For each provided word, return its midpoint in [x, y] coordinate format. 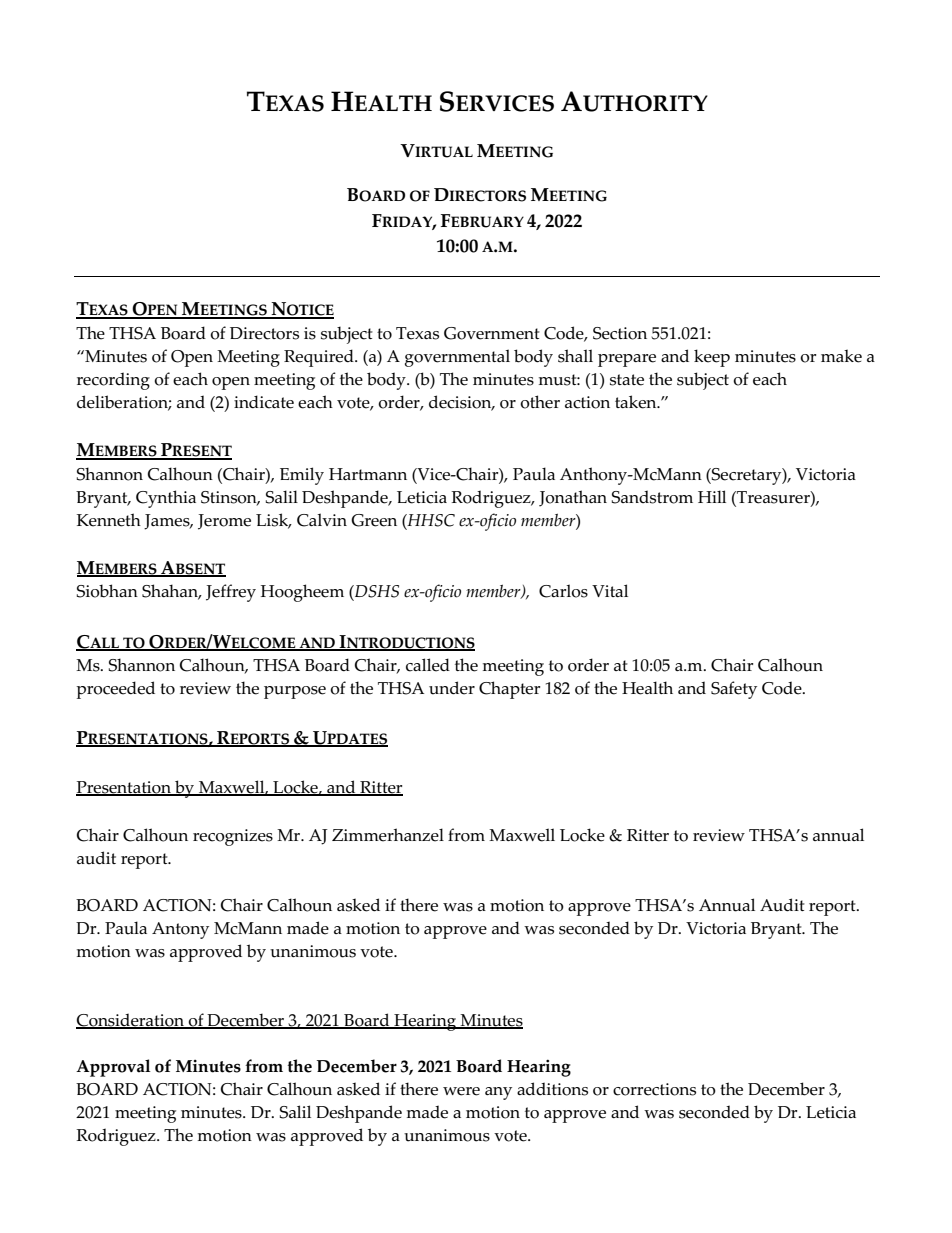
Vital [610, 590]
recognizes [233, 837]
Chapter [509, 690]
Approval [113, 1068]
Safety [734, 690]
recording [113, 381]
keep [712, 358]
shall [575, 356]
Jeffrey [231, 593]
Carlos [563, 591]
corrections [654, 1089]
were [461, 1091]
